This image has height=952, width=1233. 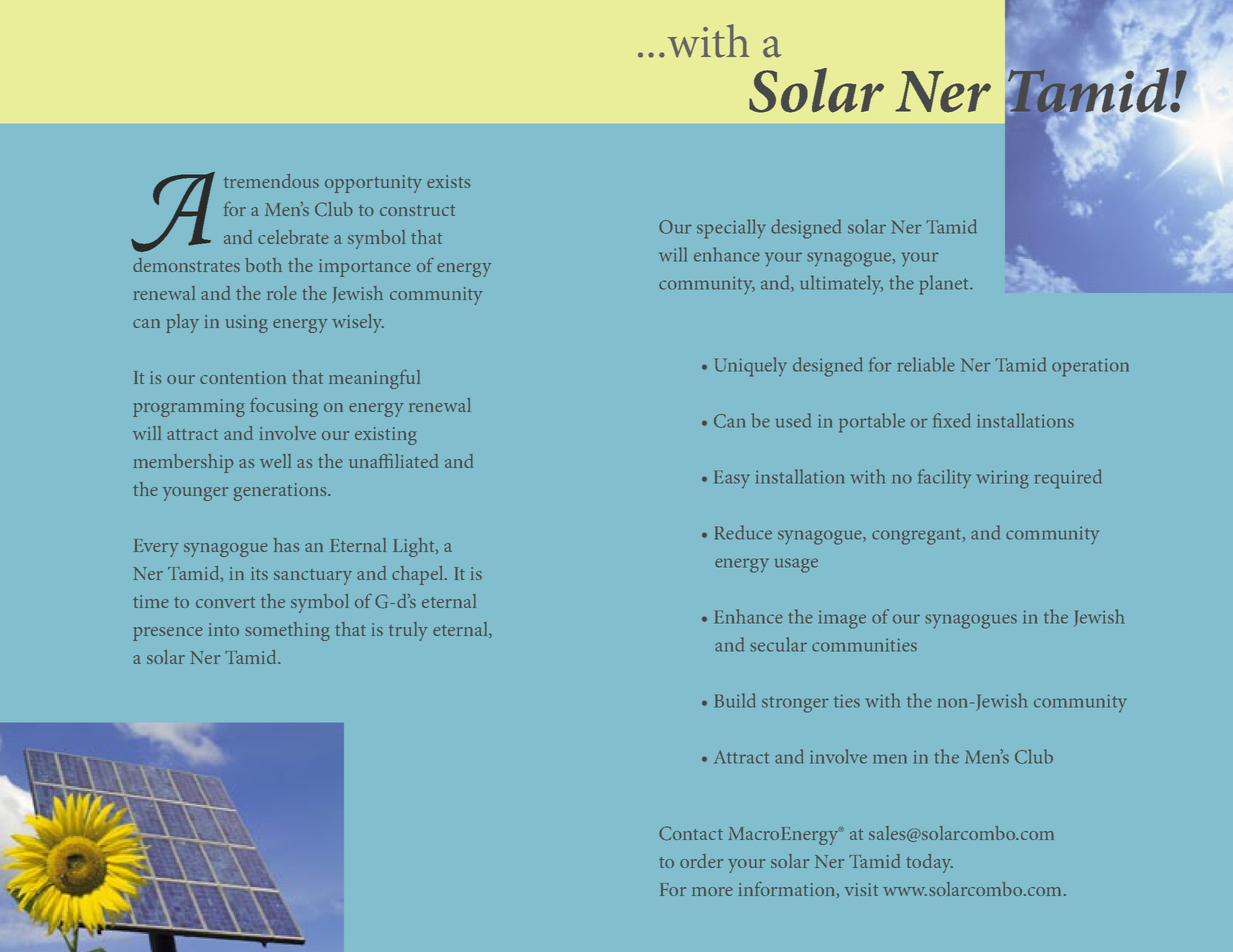 What do you see at coordinates (841, 285) in the image?
I see `ultimately` at bounding box center [841, 285].
